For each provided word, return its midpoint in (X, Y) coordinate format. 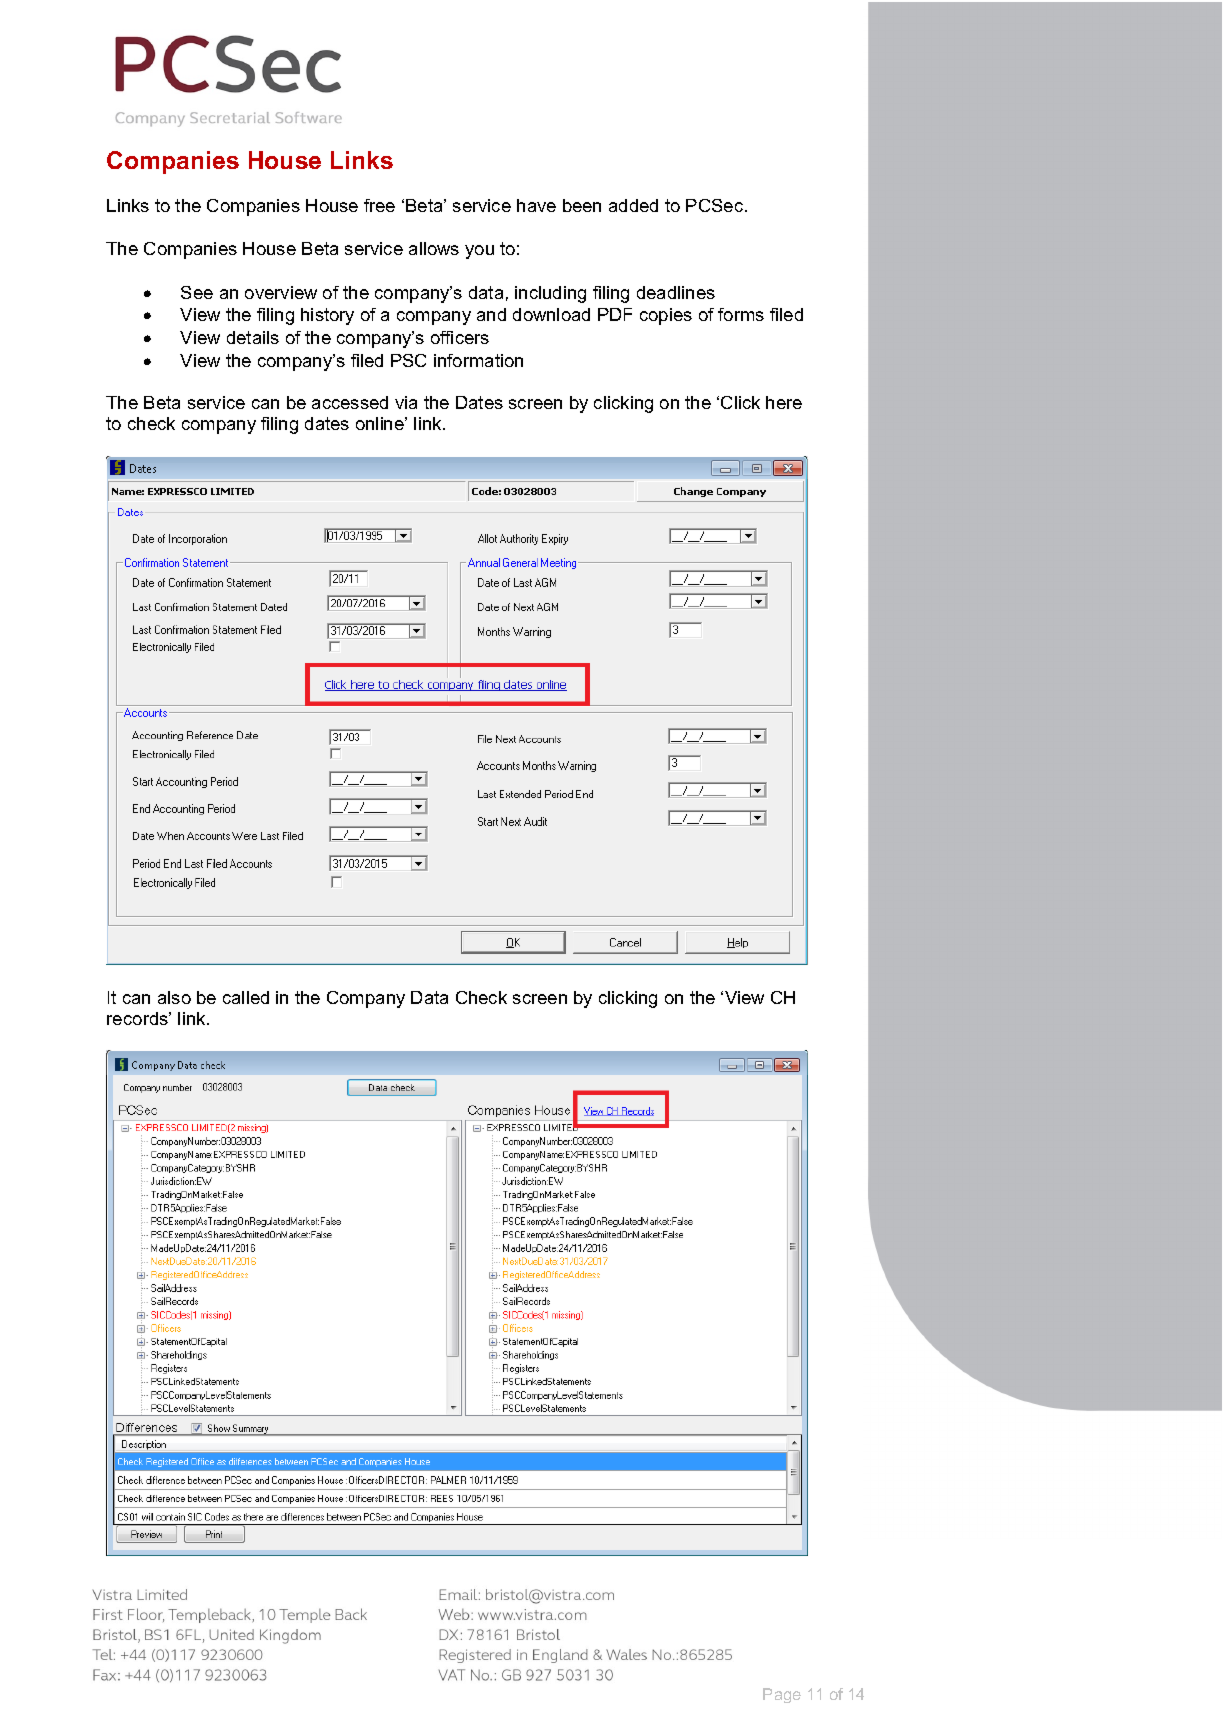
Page (782, 1695)
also (174, 997)
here (784, 402)
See (197, 292)
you (479, 252)
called (246, 997)
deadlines (676, 292)
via (406, 402)
